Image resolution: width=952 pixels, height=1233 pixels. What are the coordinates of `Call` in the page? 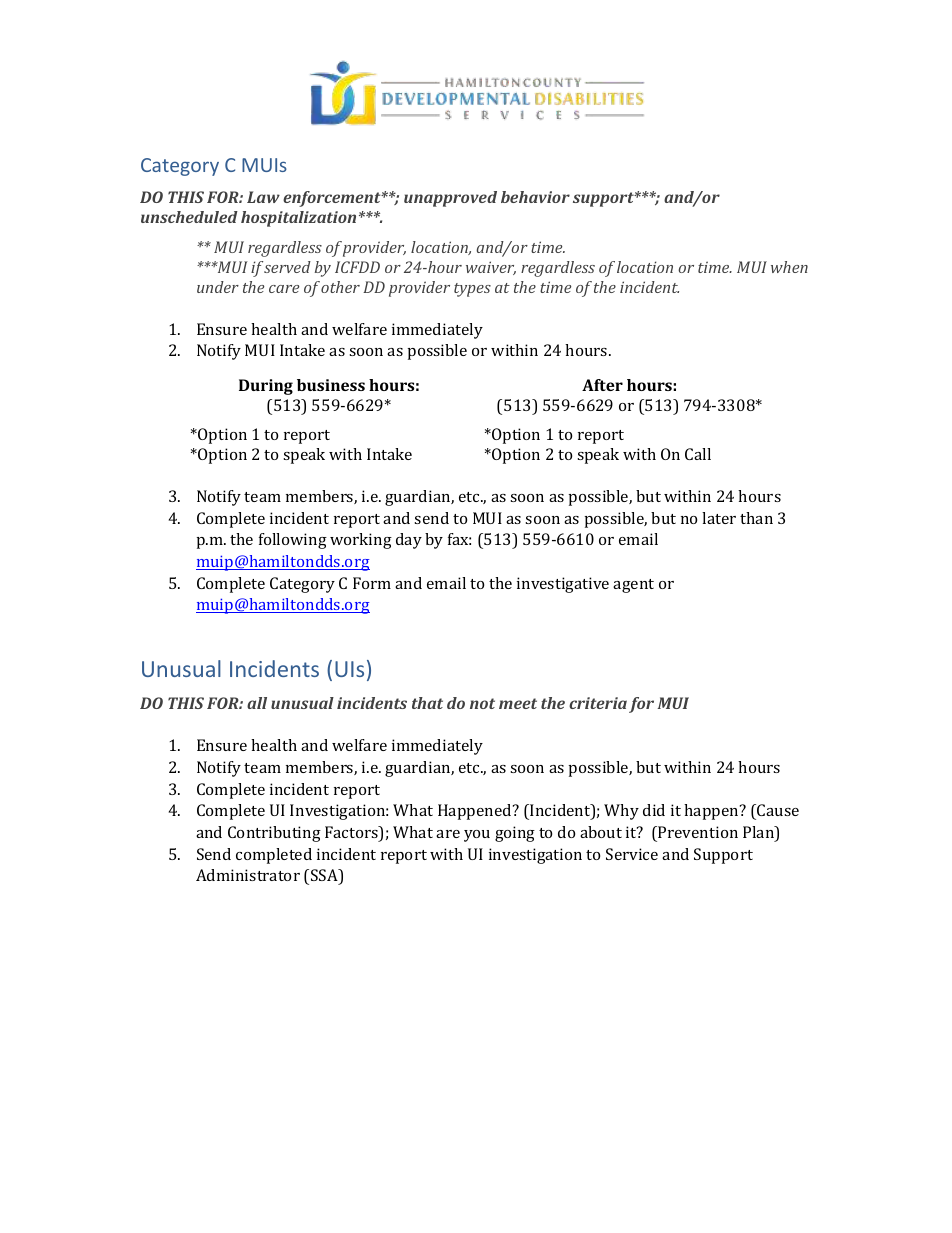 It's located at (698, 454).
